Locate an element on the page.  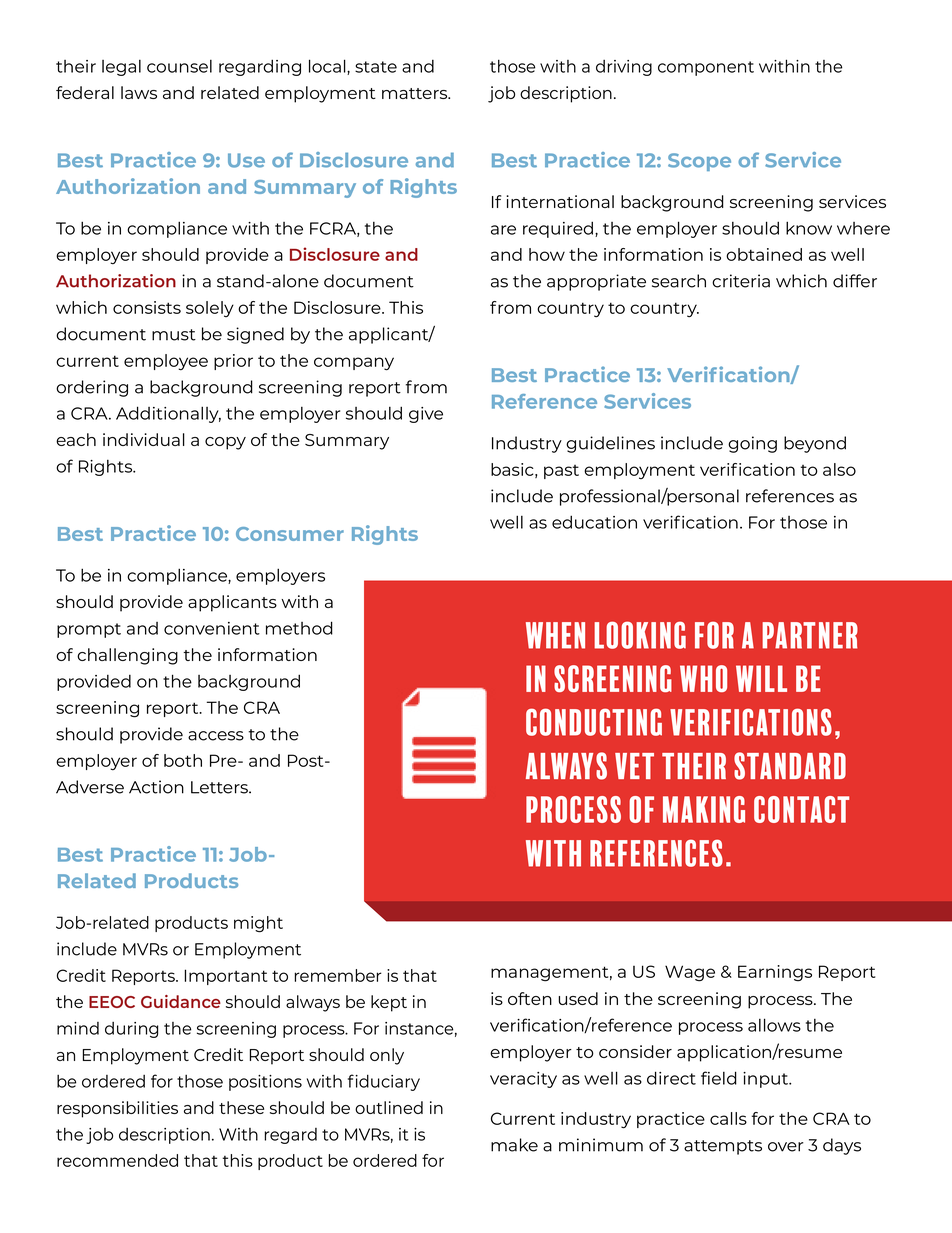
contact is located at coordinates (801, 809).
